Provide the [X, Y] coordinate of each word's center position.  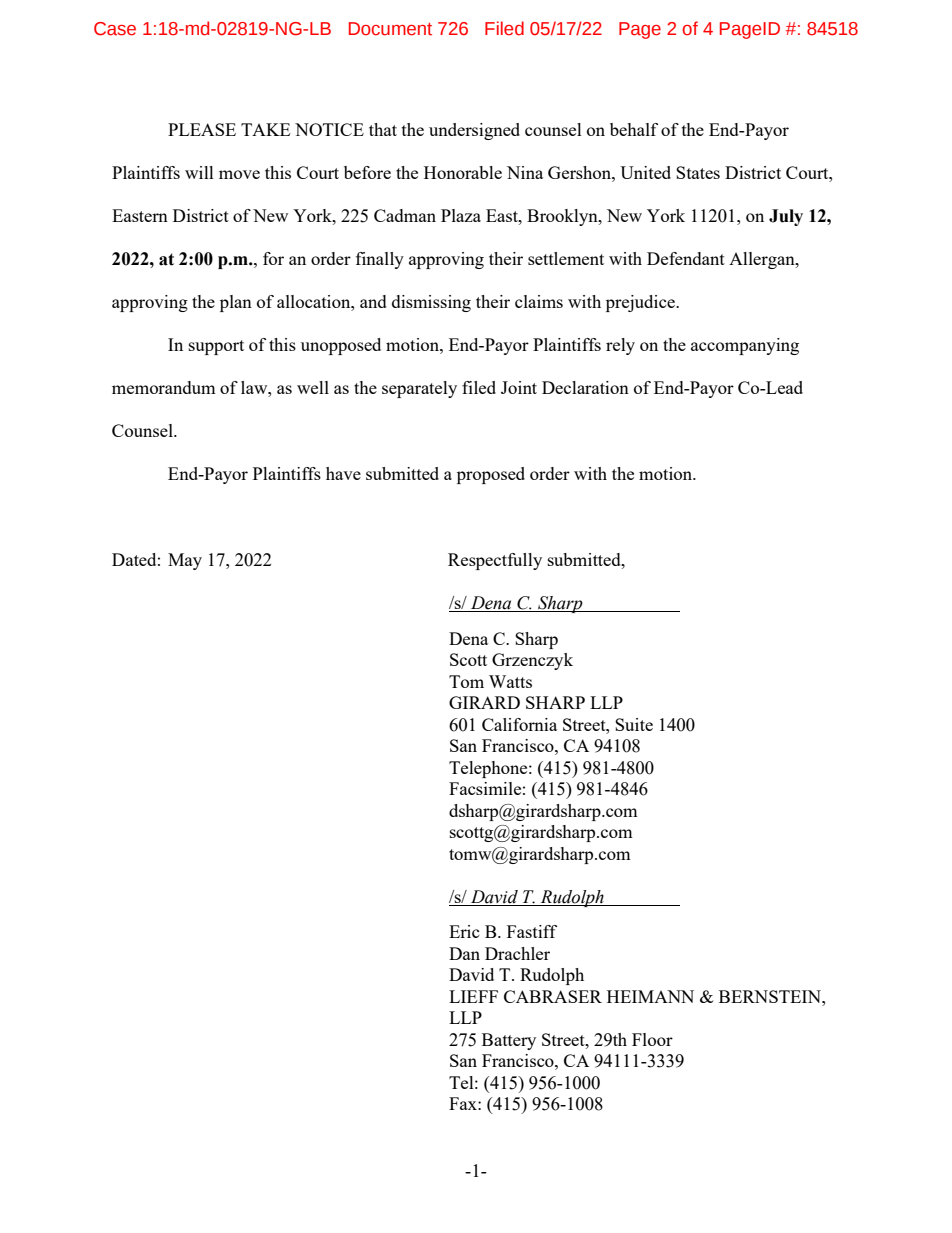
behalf [634, 129]
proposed [491, 475]
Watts [510, 681]
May [185, 561]
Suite [634, 724]
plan [236, 303]
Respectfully [495, 561]
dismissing [431, 303]
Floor [652, 1039]
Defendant [686, 258]
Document [390, 29]
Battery [509, 1041]
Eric [464, 931]
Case [115, 29]
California [519, 724]
